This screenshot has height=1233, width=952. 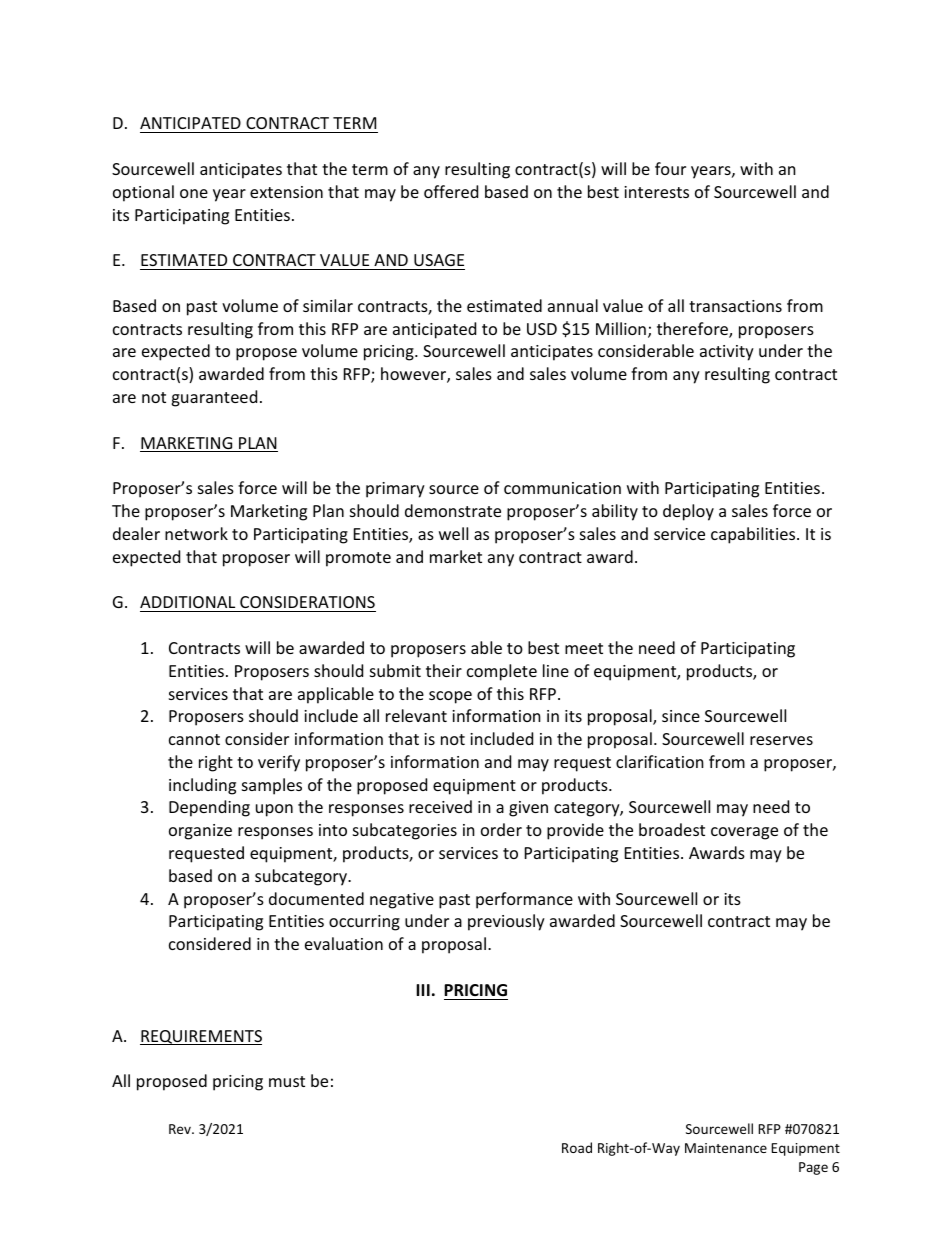 I want to click on activity, so click(x=727, y=353).
